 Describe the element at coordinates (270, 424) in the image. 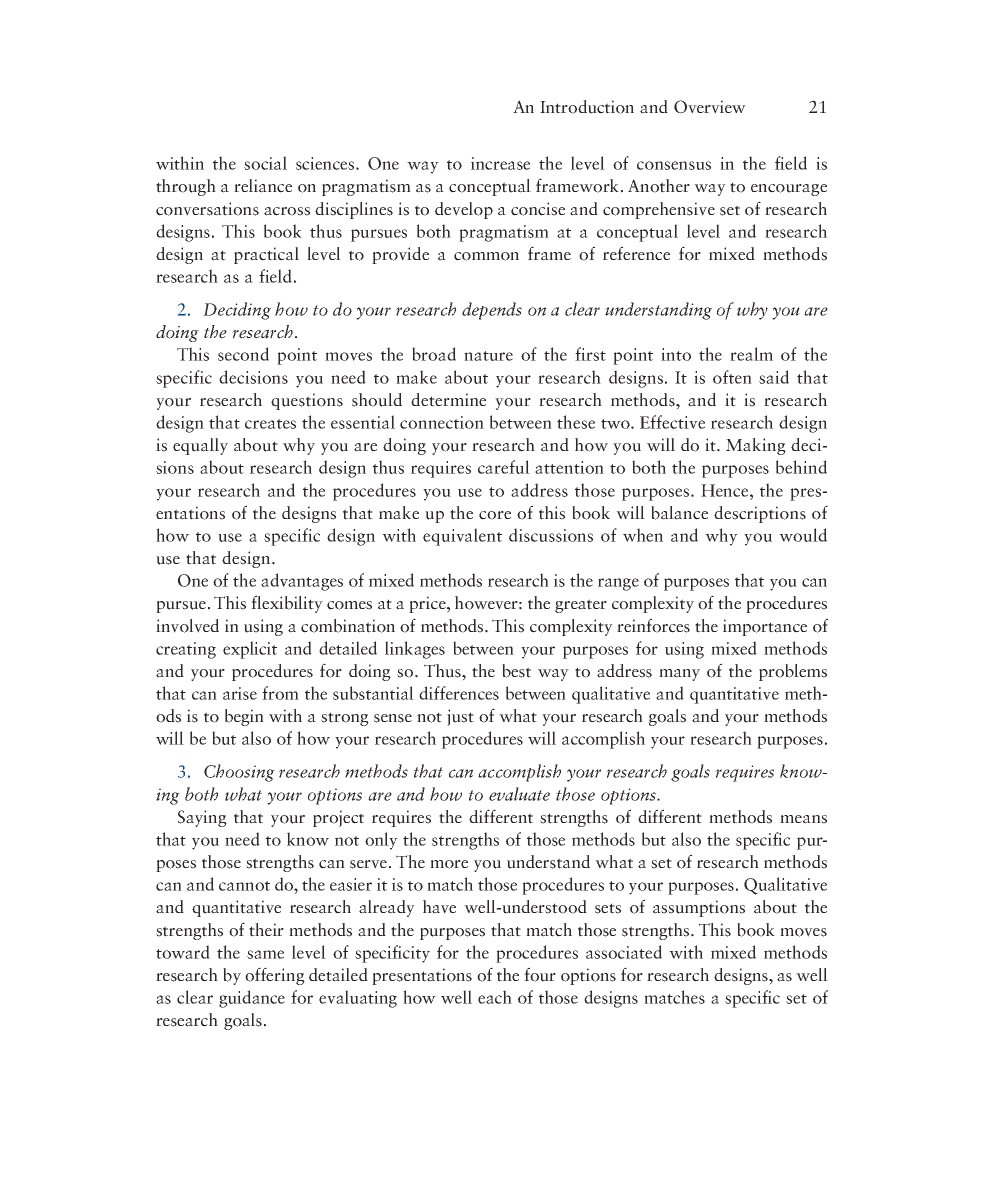

I see `creates` at that location.
